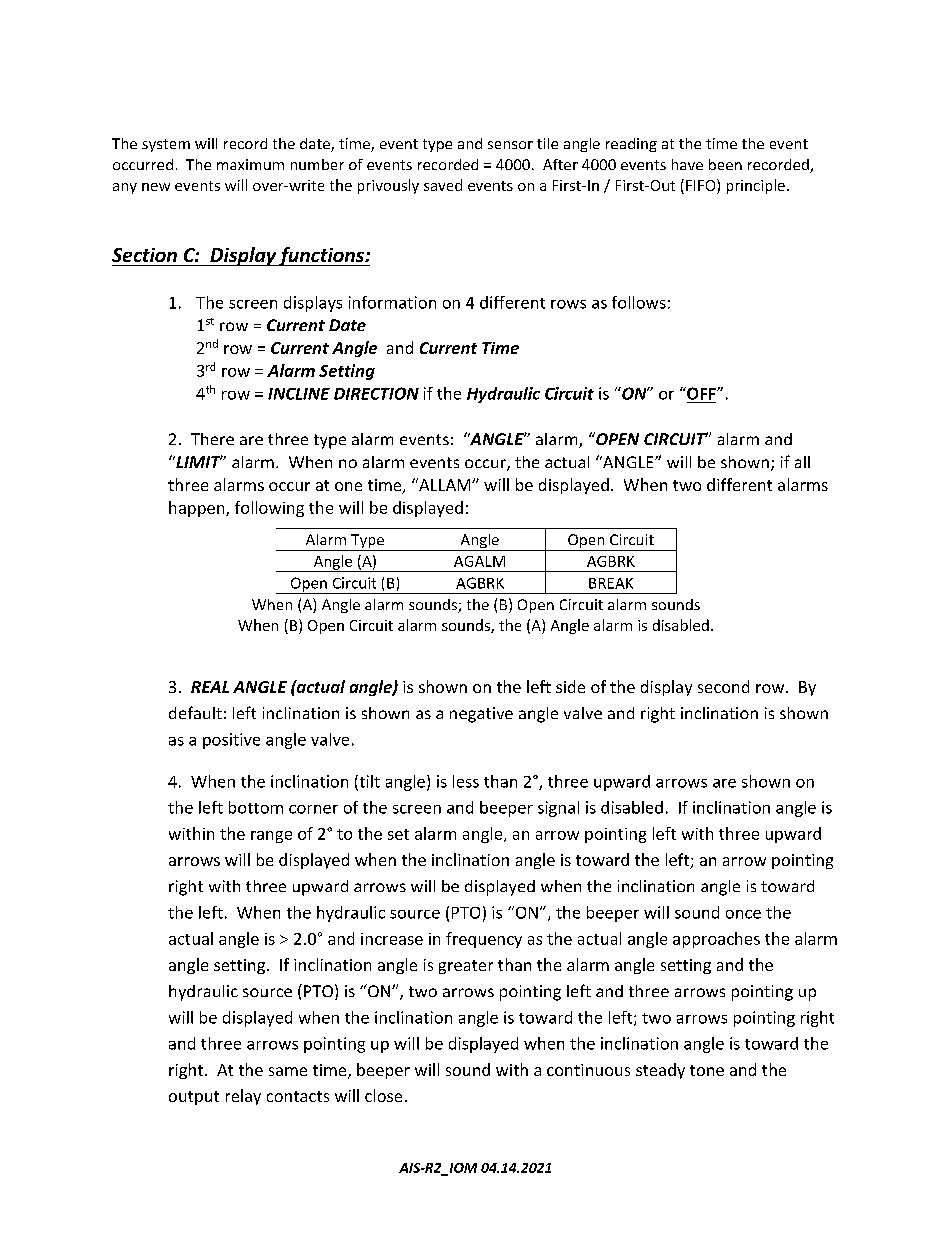 The height and width of the screenshot is (1233, 952). What do you see at coordinates (687, 164) in the screenshot?
I see `have` at bounding box center [687, 164].
